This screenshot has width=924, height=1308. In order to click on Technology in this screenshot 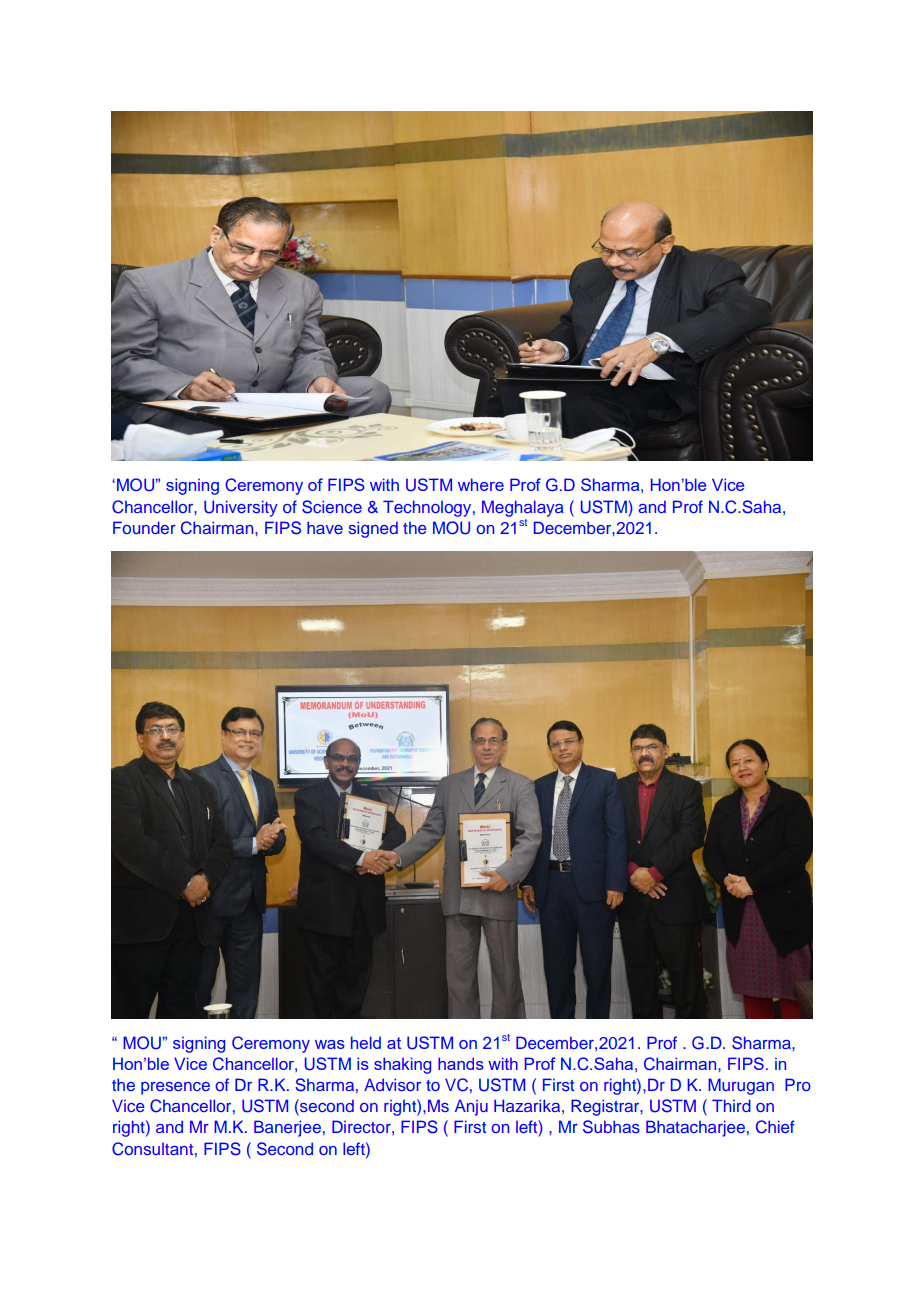, I will do `click(428, 508)`.
